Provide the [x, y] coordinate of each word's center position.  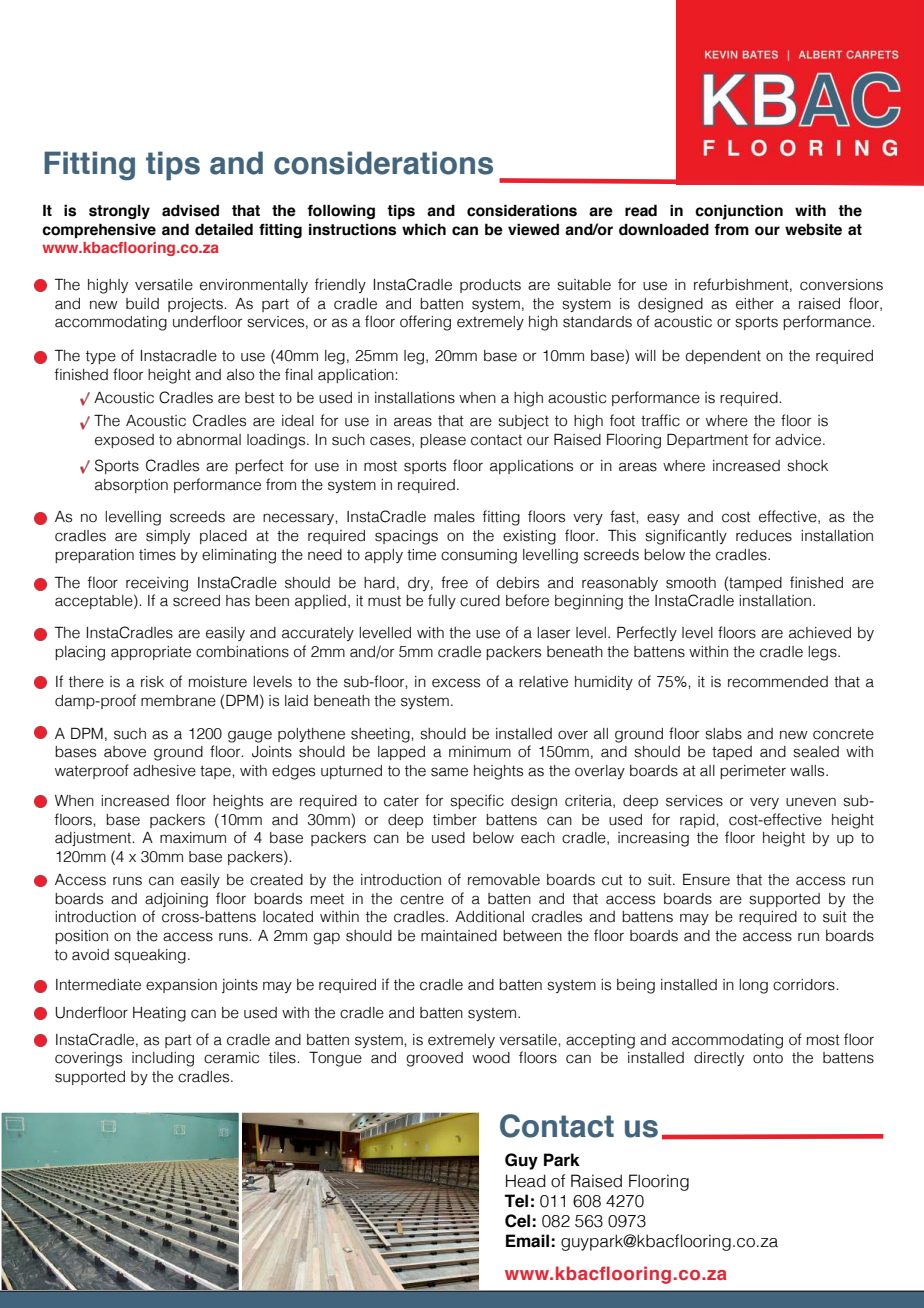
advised [190, 210]
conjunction [739, 212]
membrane [178, 701]
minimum [480, 752]
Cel [517, 1221]
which [424, 229]
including [163, 1059]
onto [768, 1058]
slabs [723, 734]
